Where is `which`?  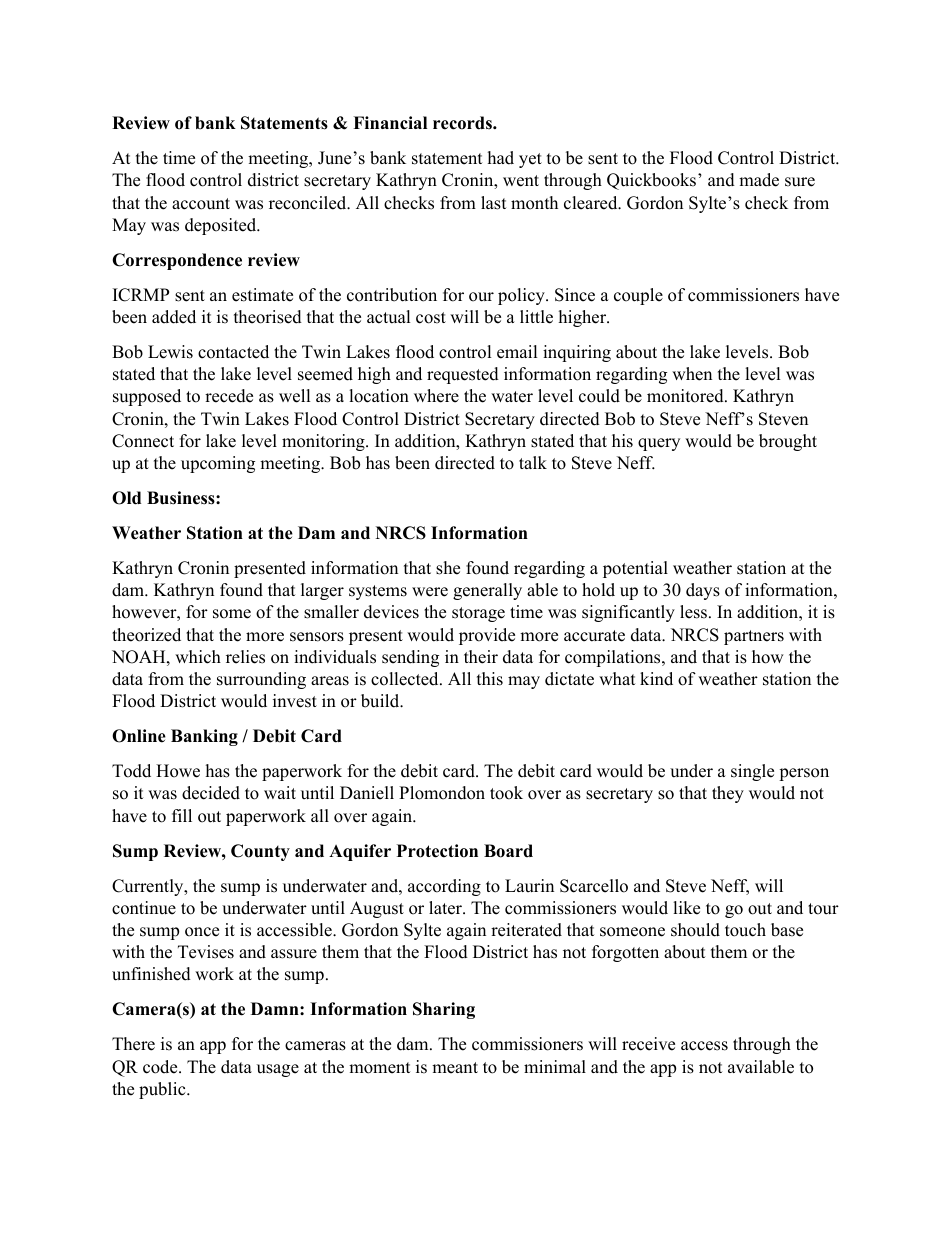 which is located at coordinates (198, 657).
